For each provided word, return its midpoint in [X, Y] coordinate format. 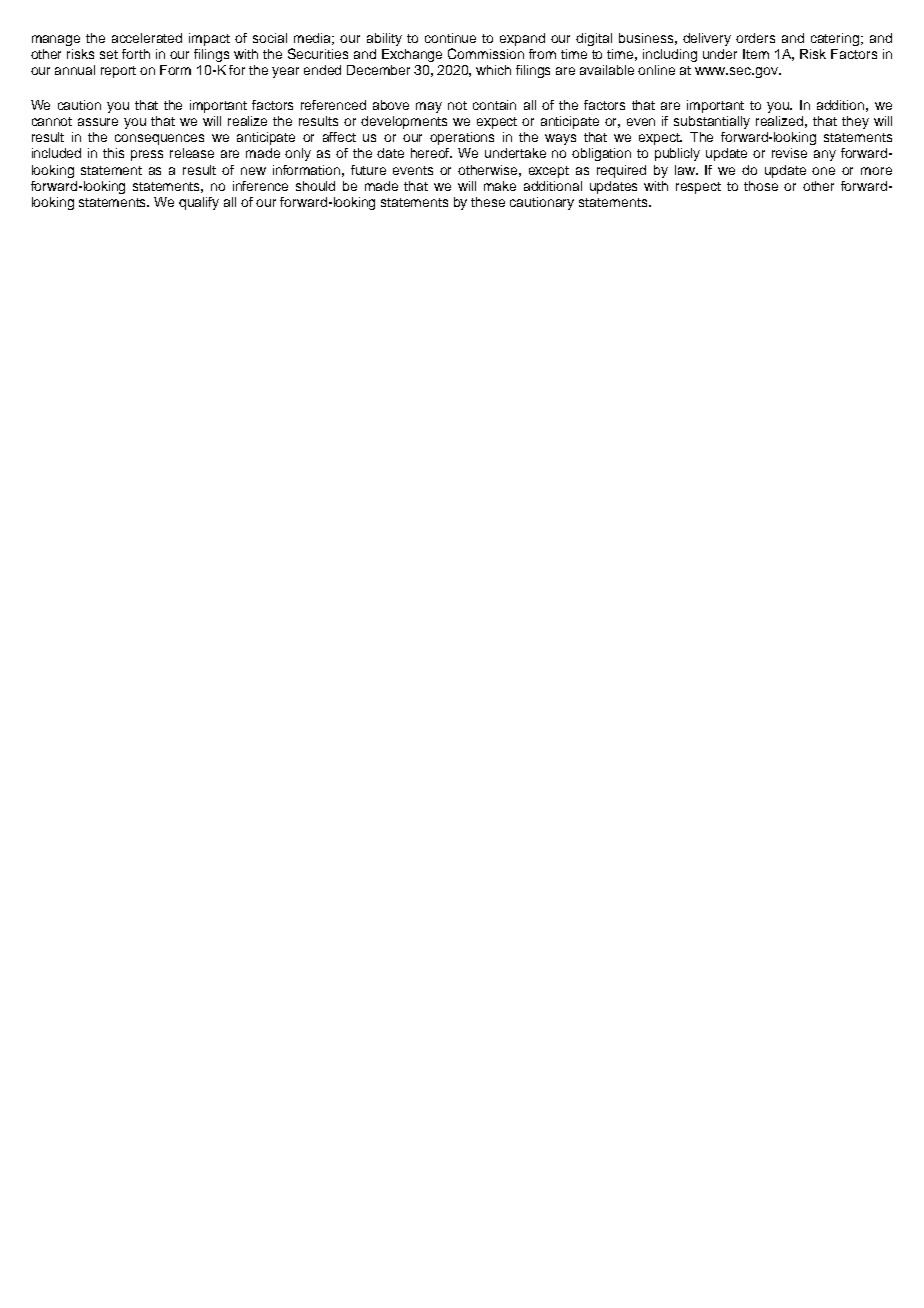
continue [450, 38]
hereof [431, 153]
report [118, 72]
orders [755, 38]
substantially [712, 122]
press [147, 155]
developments [404, 122]
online [656, 70]
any [825, 155]
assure [98, 122]
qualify [199, 203]
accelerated [147, 38]
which [493, 70]
